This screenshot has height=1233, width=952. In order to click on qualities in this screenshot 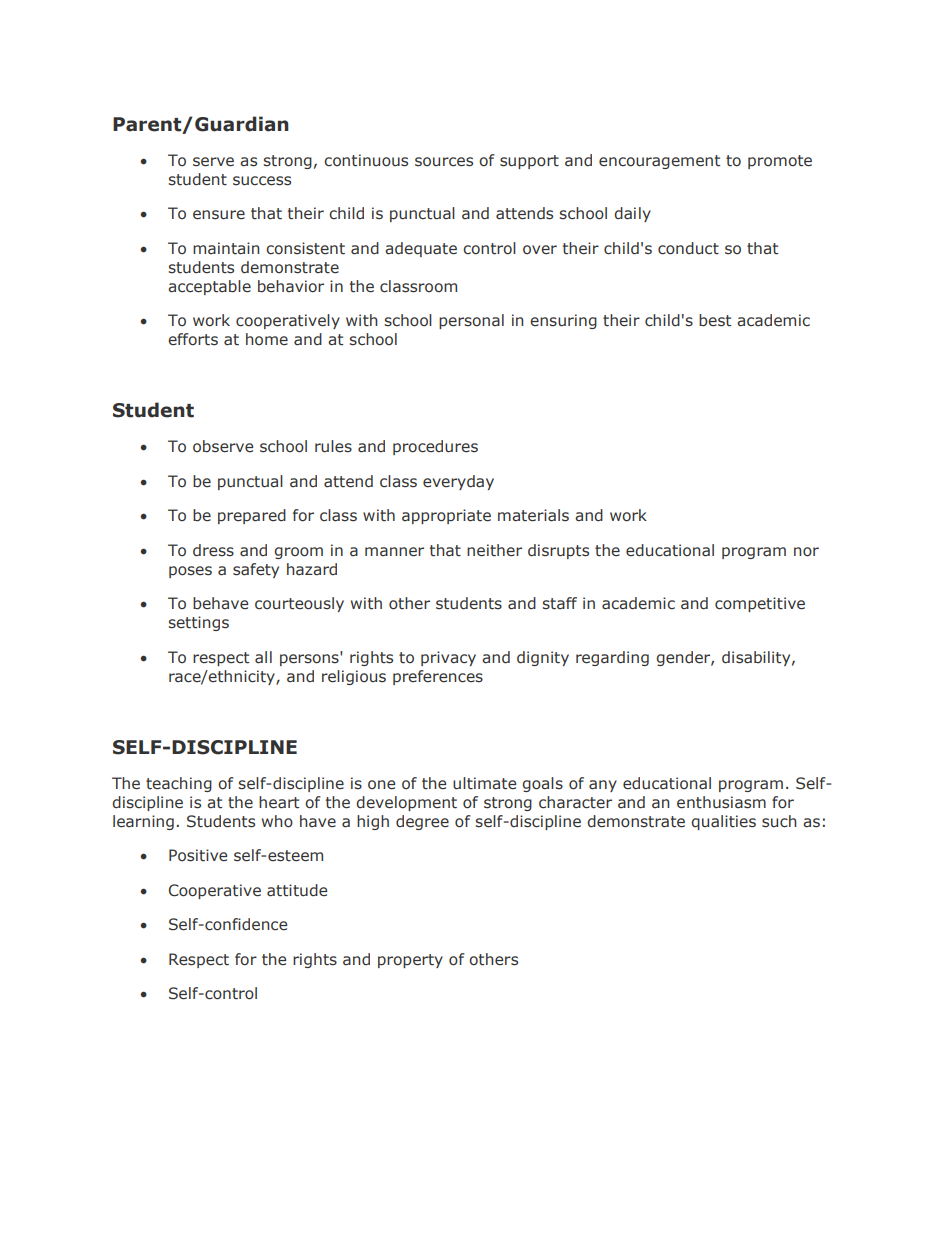, I will do `click(723, 822)`.
